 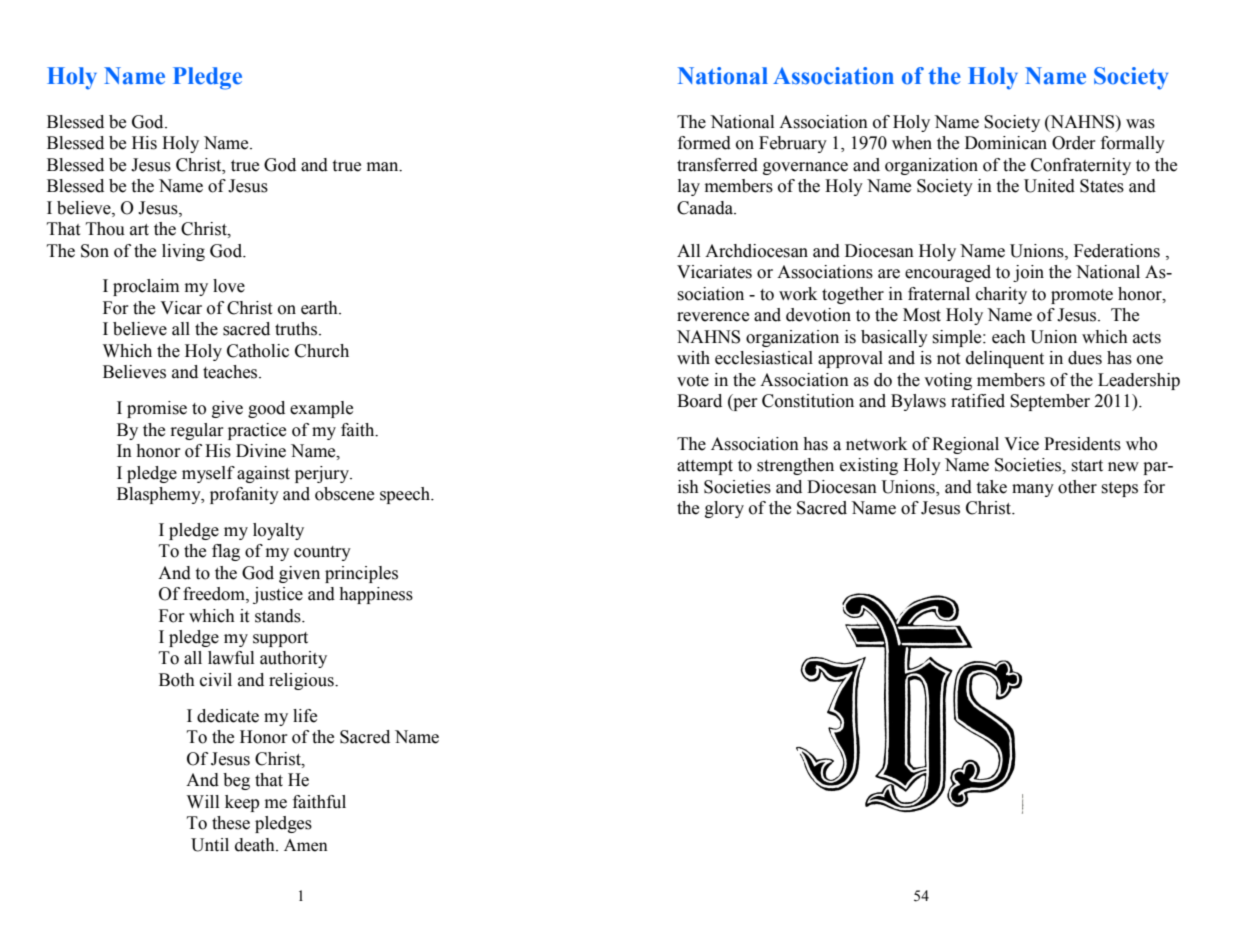 What do you see at coordinates (306, 845) in the screenshot?
I see `Amen` at bounding box center [306, 845].
